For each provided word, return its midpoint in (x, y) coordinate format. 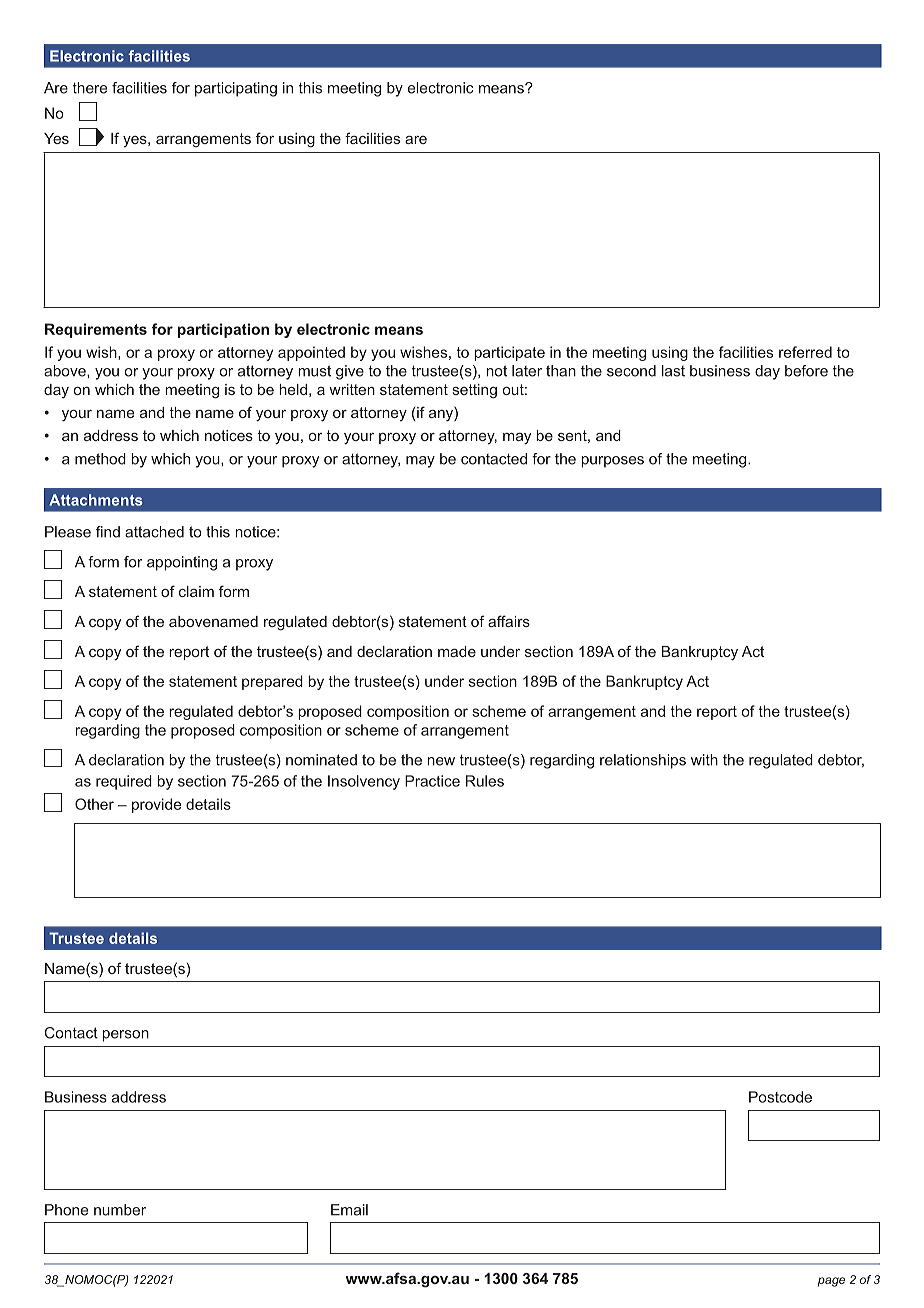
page (831, 1282)
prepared (272, 682)
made (457, 651)
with (704, 760)
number (120, 1210)
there (90, 88)
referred (805, 352)
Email (349, 1210)
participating (236, 89)
